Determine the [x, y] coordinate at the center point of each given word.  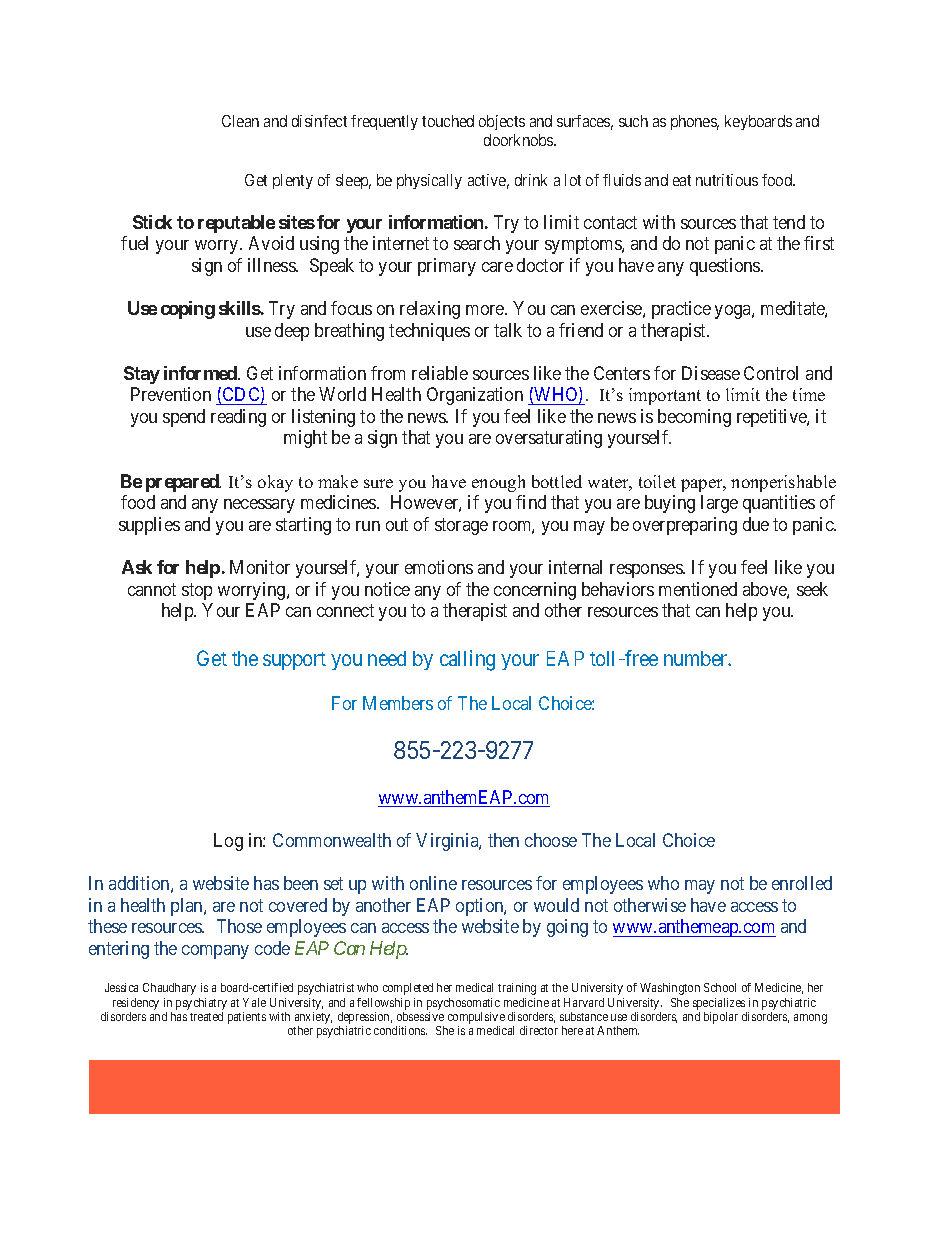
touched [448, 121]
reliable [440, 373]
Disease [711, 373]
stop [197, 591]
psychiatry [201, 1004]
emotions [439, 567]
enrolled [802, 883]
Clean [240, 121]
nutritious [727, 180]
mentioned [698, 589]
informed [201, 373]
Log [228, 842]
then [503, 840]
